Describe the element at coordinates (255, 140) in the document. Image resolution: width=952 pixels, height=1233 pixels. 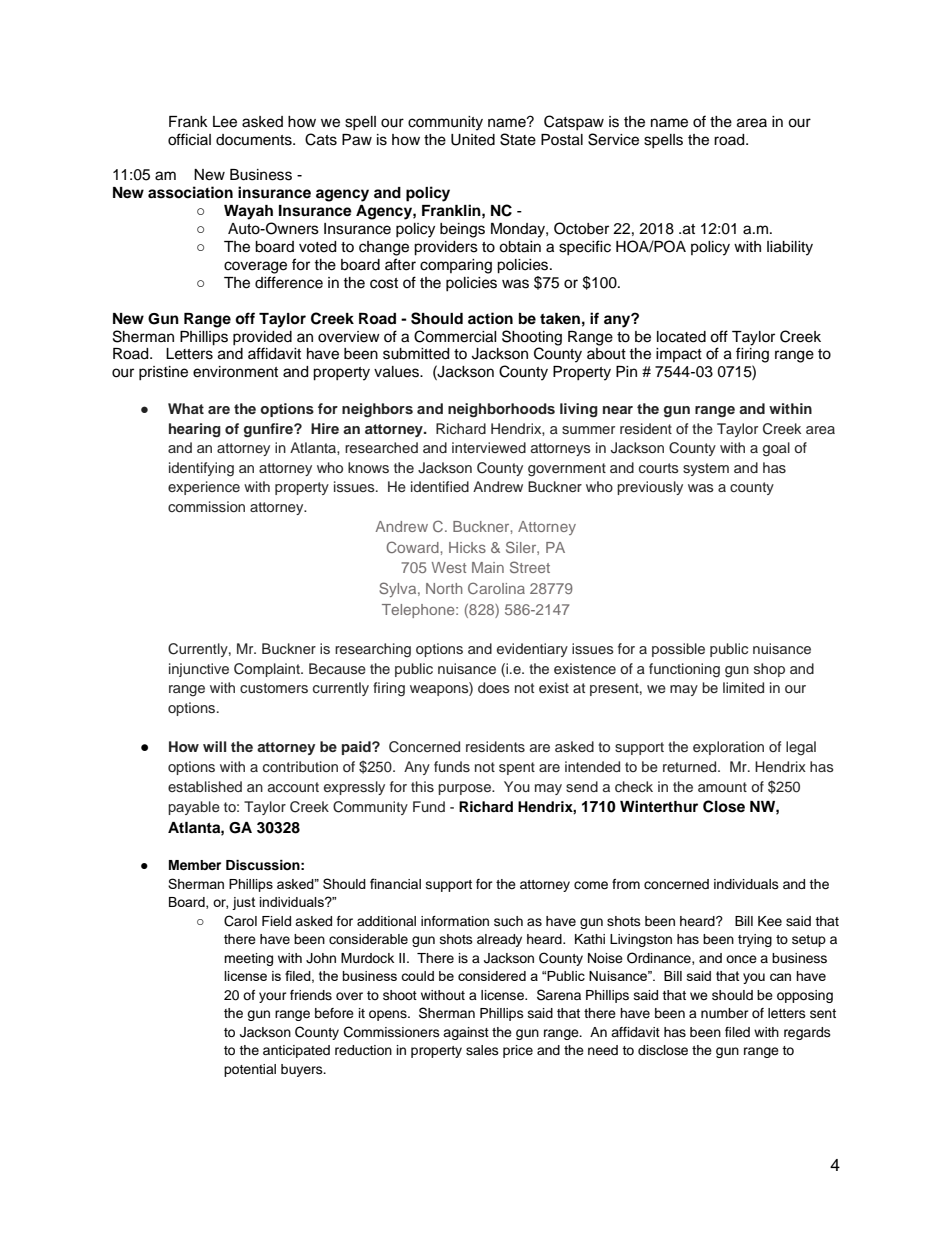
I see `documents` at that location.
